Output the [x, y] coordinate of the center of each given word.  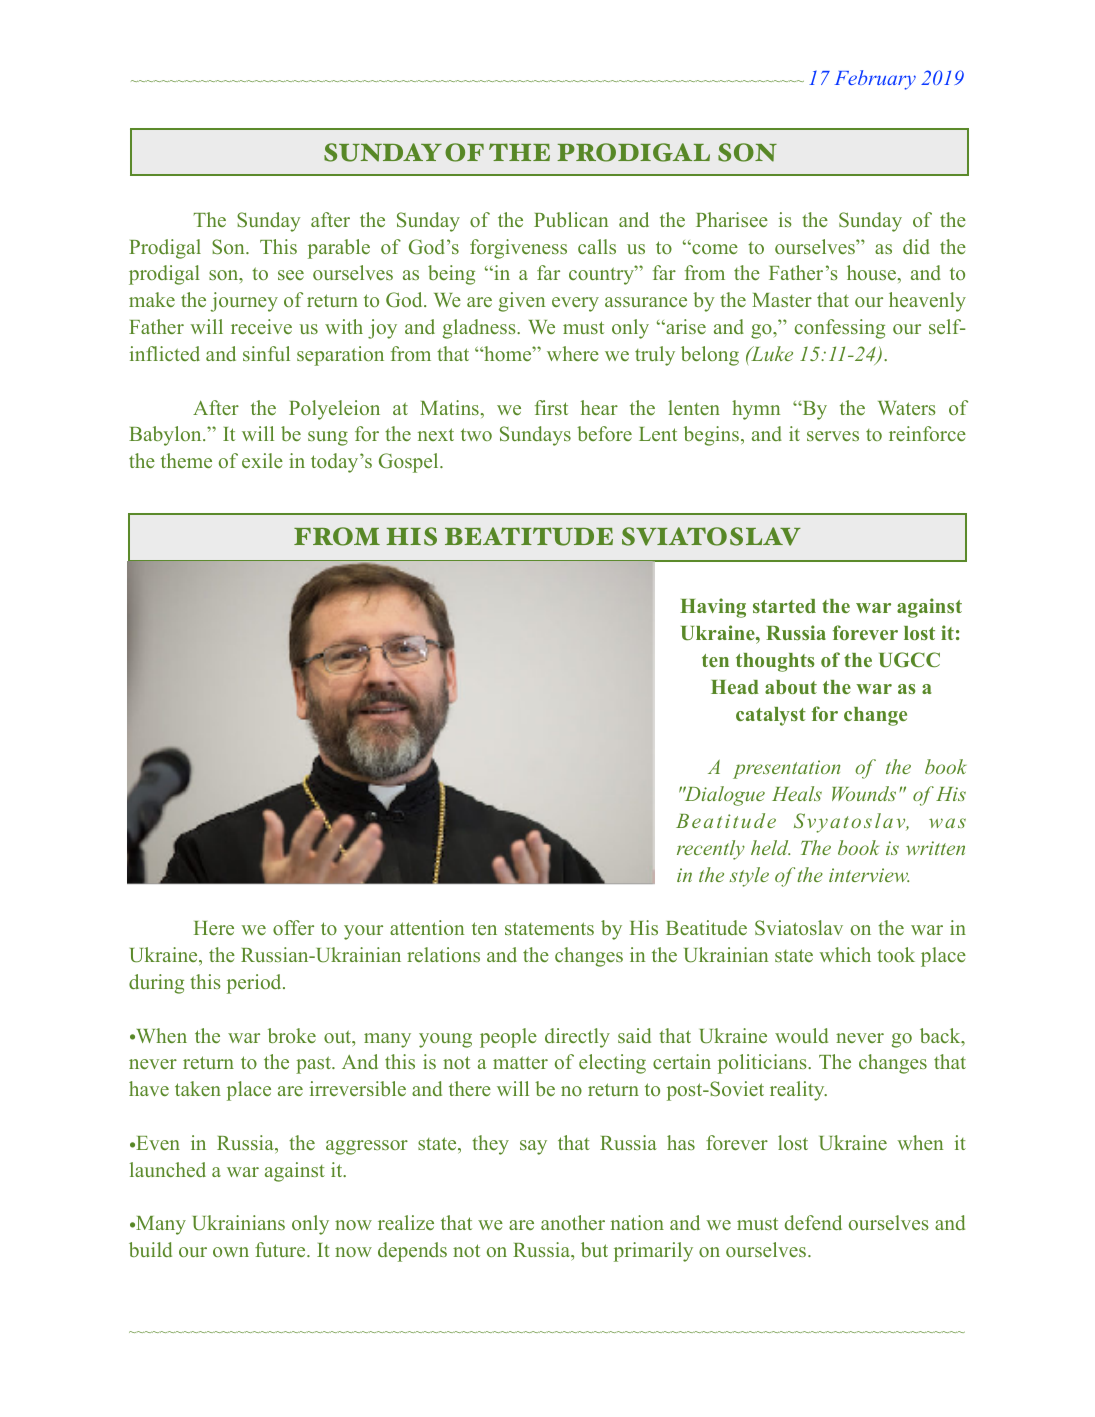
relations [443, 954]
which [845, 954]
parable [339, 249]
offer [293, 927]
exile [262, 460]
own [231, 1252]
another [573, 1222]
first [551, 407]
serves [833, 436]
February [875, 80]
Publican [571, 219]
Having [713, 608]
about [791, 687]
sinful [266, 353]
